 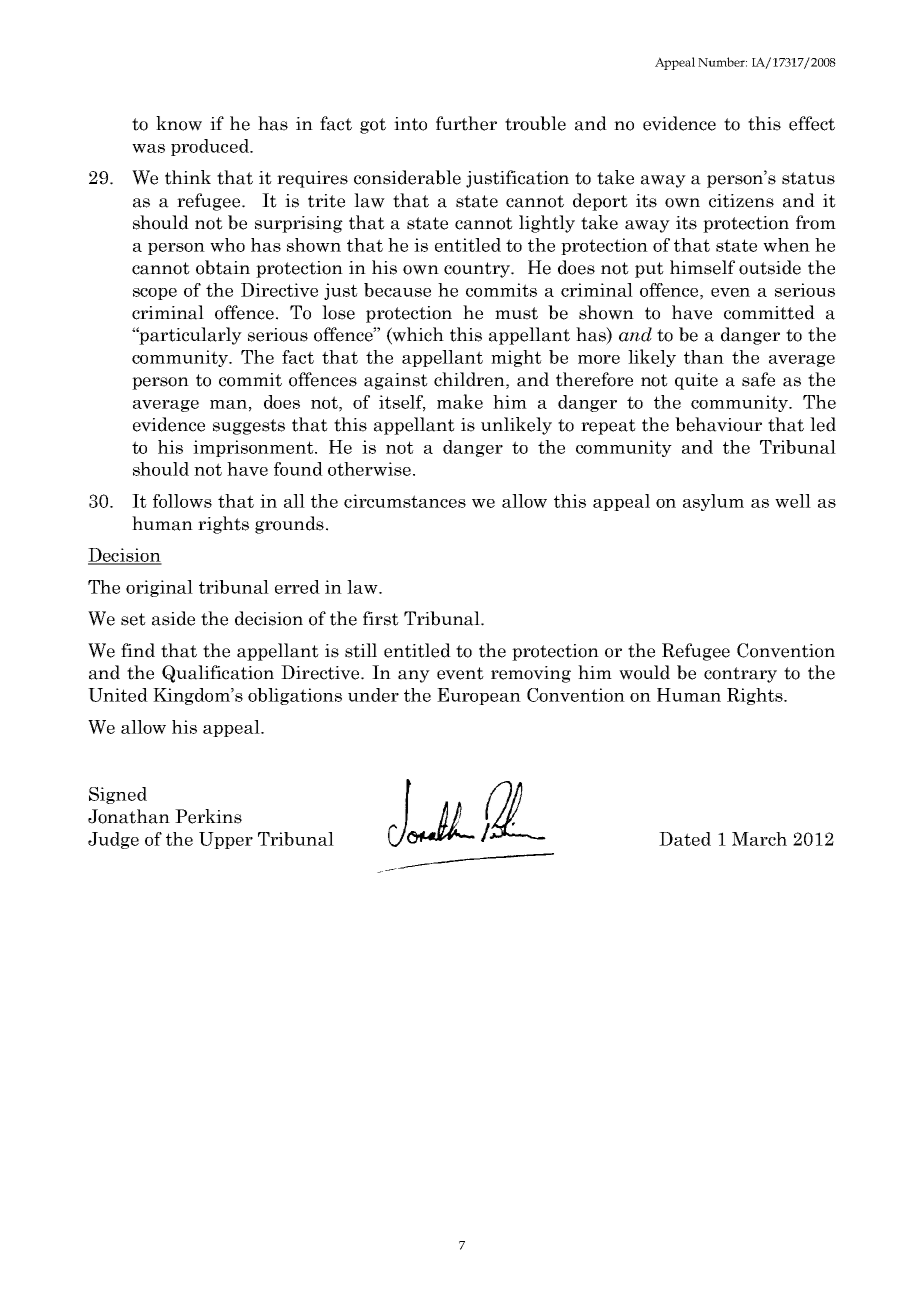 What do you see at coordinates (758, 379) in the screenshot?
I see `safe` at bounding box center [758, 379].
